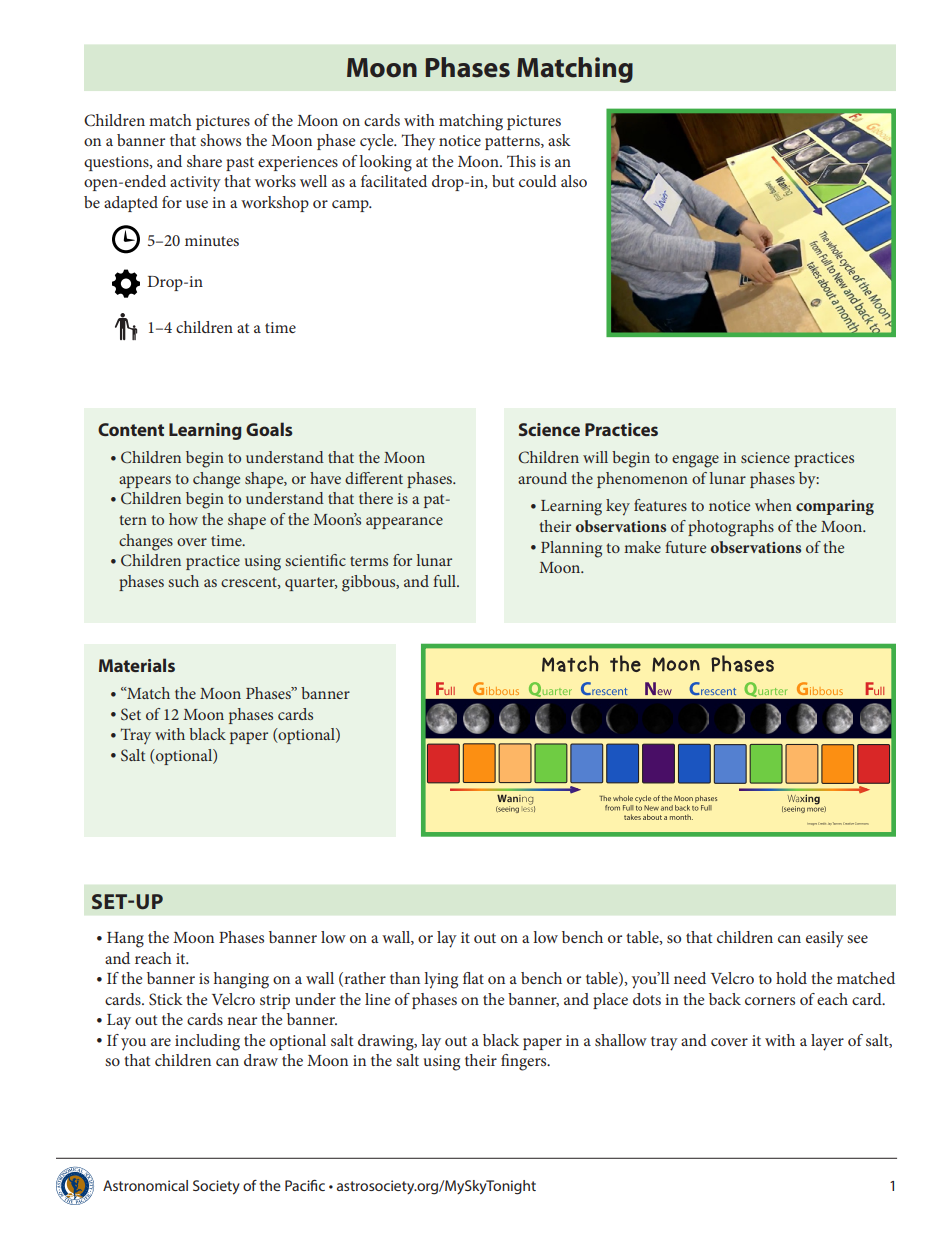 The height and width of the screenshot is (1233, 952). I want to click on but, so click(503, 181).
